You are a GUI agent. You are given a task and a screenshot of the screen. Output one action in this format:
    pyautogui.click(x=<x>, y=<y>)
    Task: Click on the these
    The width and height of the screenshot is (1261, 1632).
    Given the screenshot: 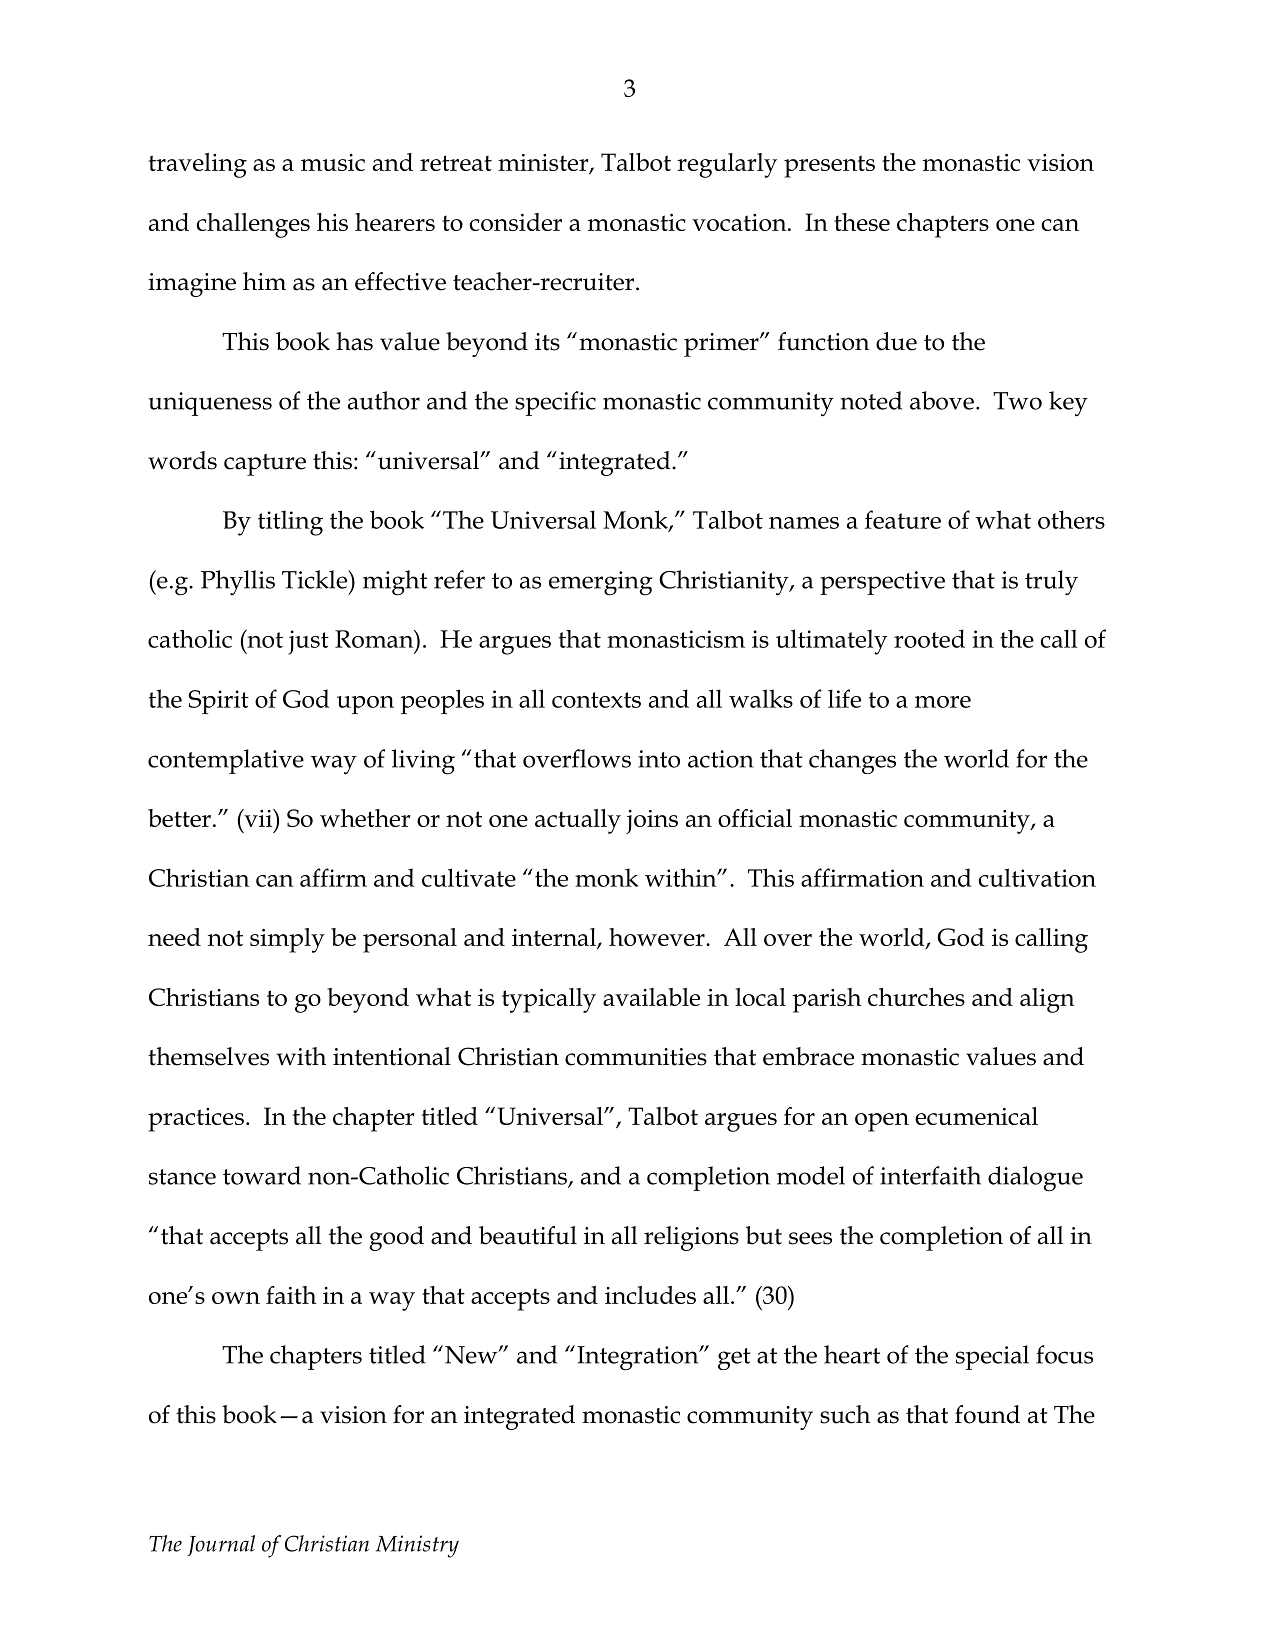 What is the action you would take?
    pyautogui.click(x=862, y=222)
